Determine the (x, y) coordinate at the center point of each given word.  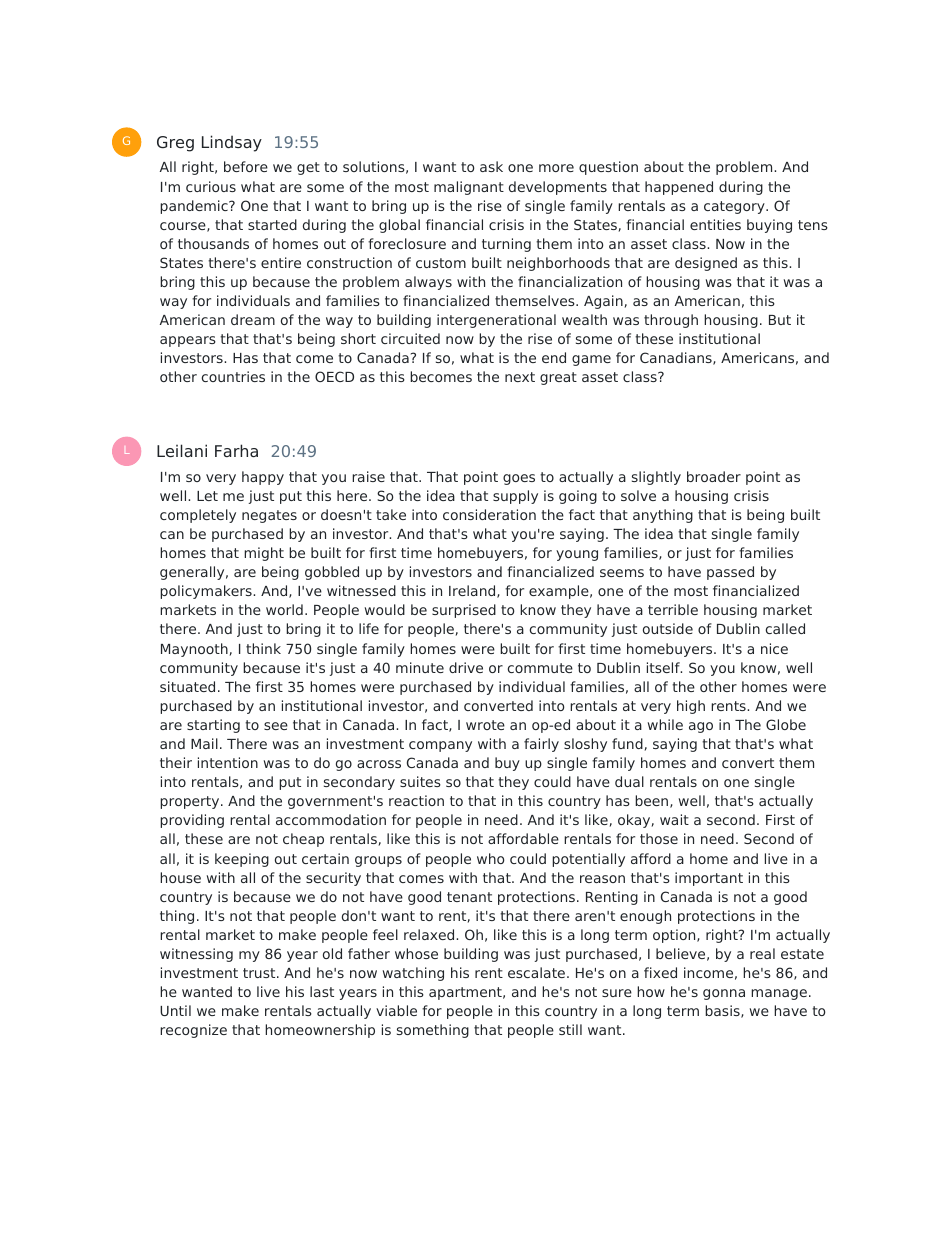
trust (260, 973)
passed (730, 573)
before (246, 166)
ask (491, 166)
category (735, 207)
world (284, 609)
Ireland (473, 591)
